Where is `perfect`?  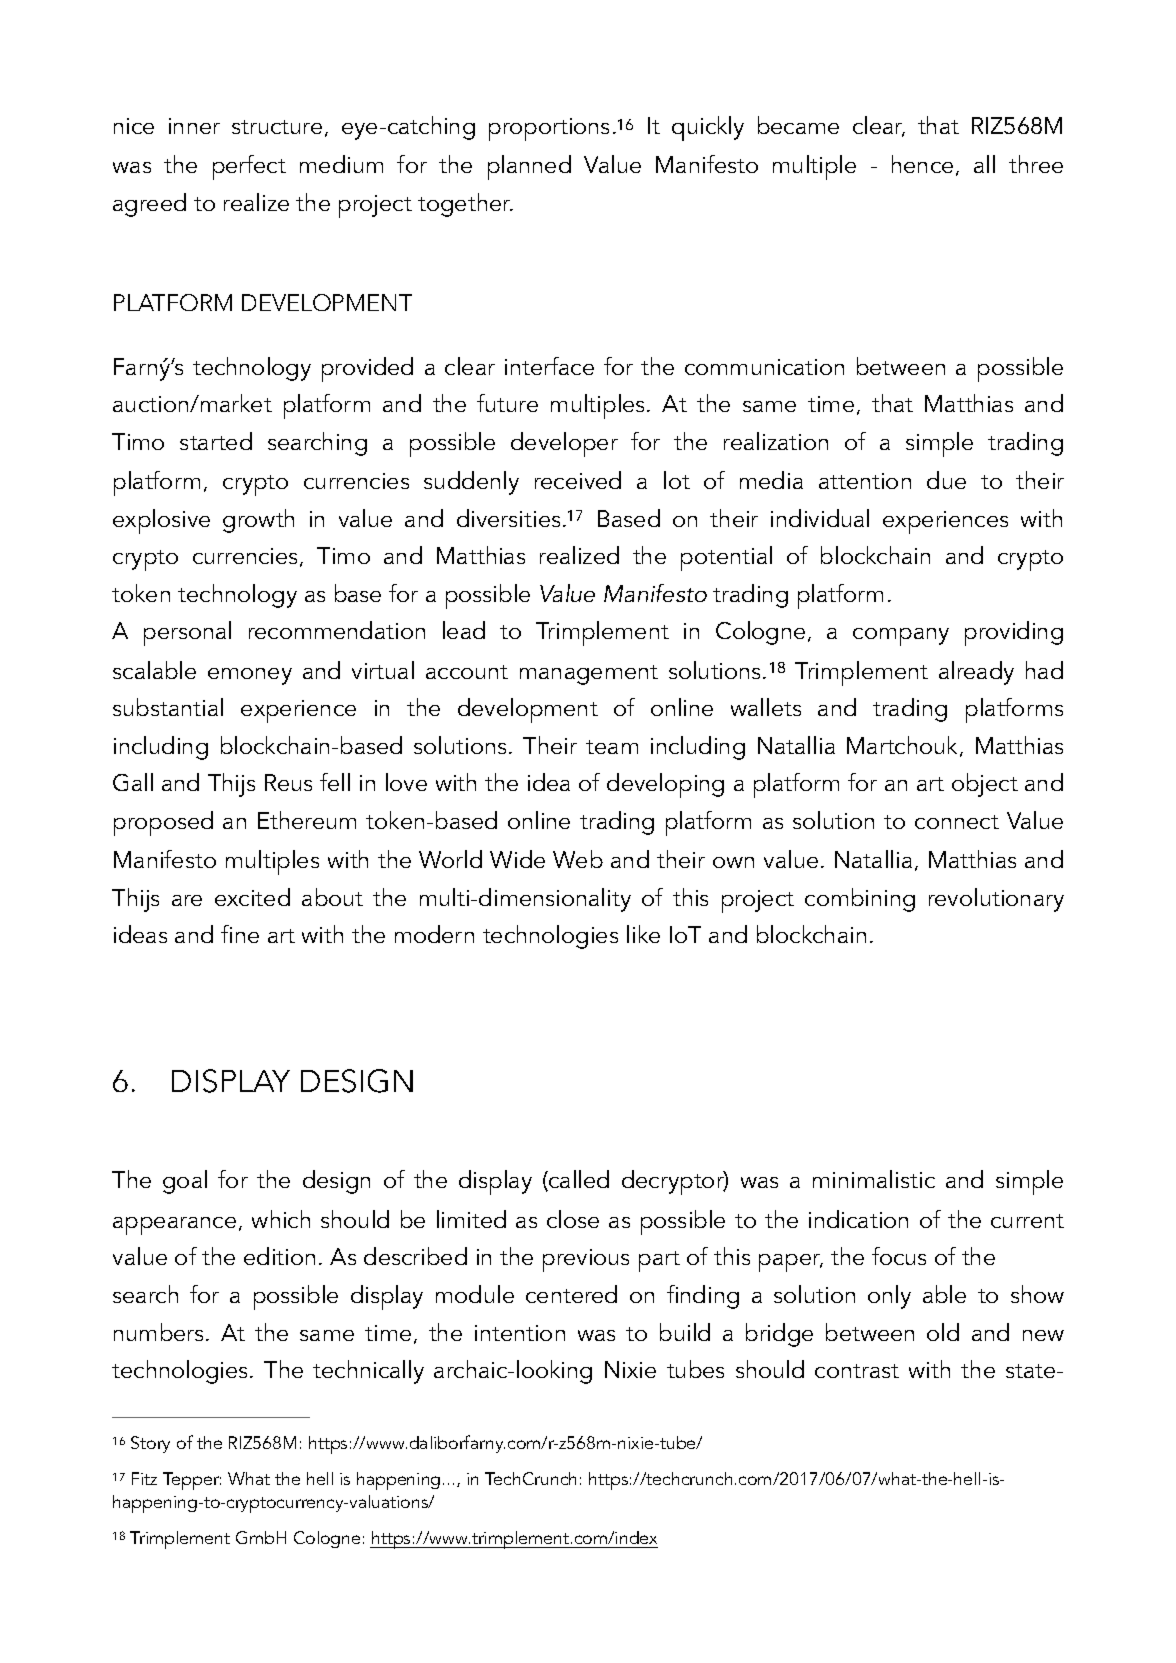 perfect is located at coordinates (249, 167).
